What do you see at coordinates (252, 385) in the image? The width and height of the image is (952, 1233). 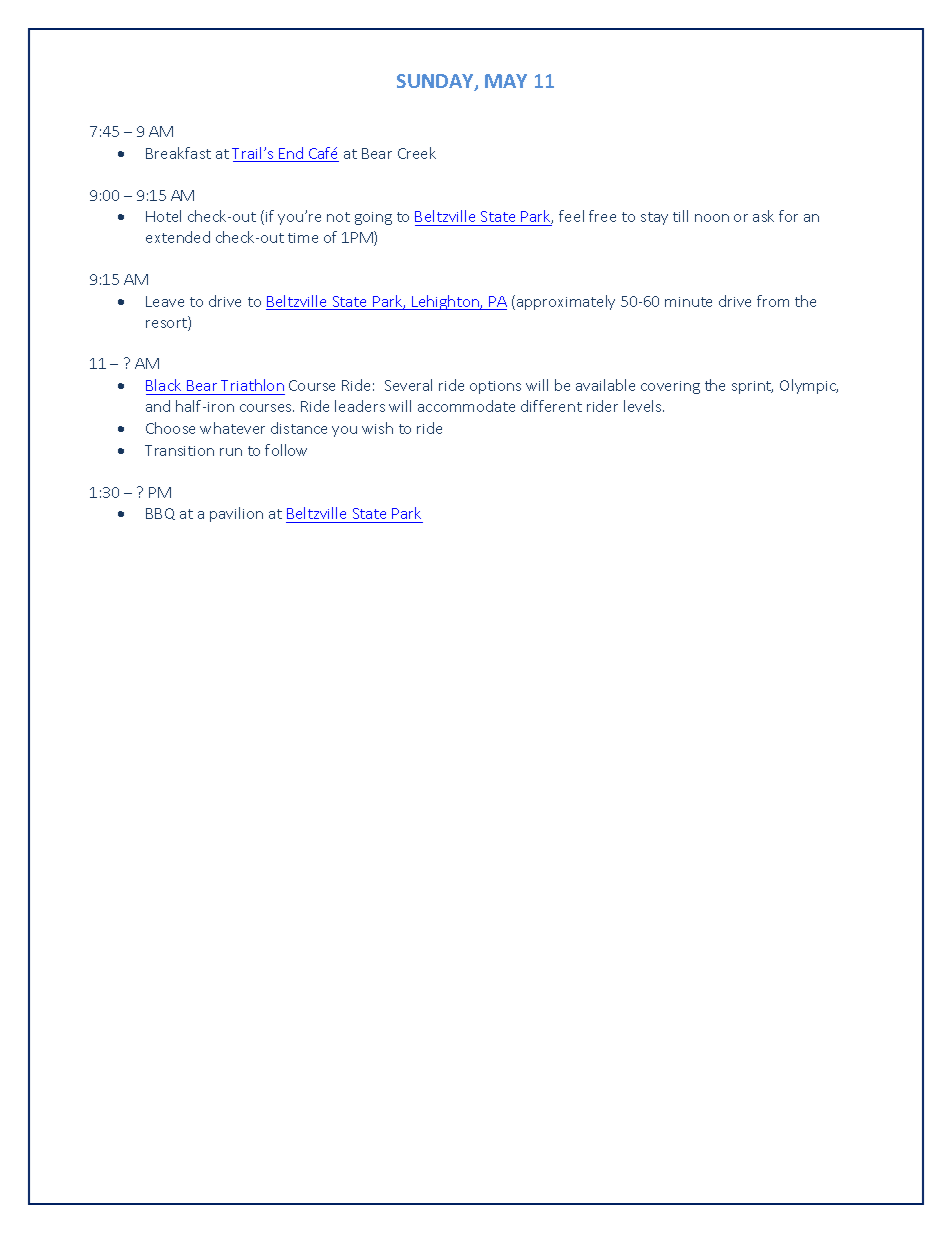 I see `Triathlon` at bounding box center [252, 385].
